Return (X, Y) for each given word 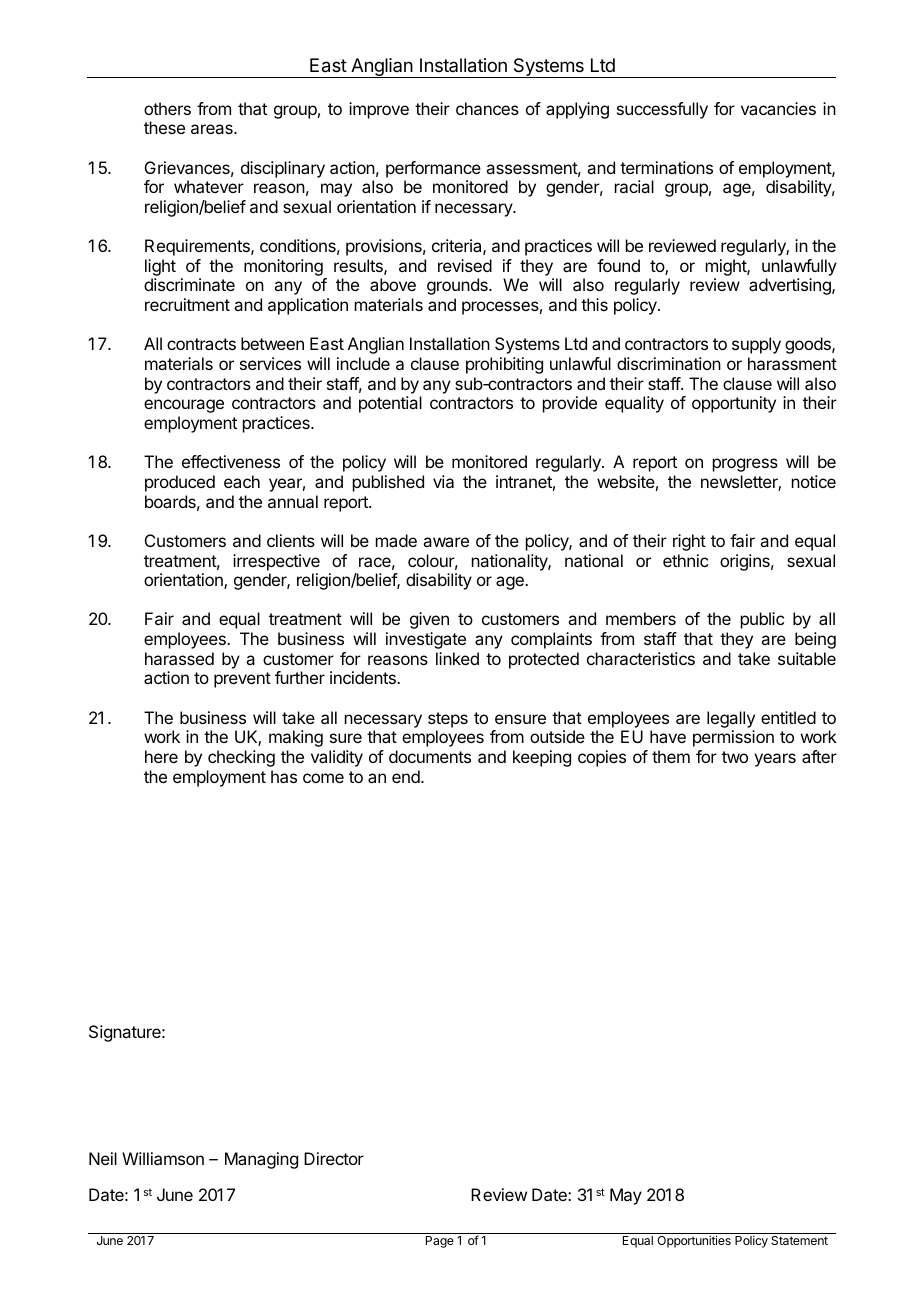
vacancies (778, 108)
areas (213, 129)
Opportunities (694, 1241)
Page (440, 1242)
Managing (261, 1160)
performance (433, 169)
